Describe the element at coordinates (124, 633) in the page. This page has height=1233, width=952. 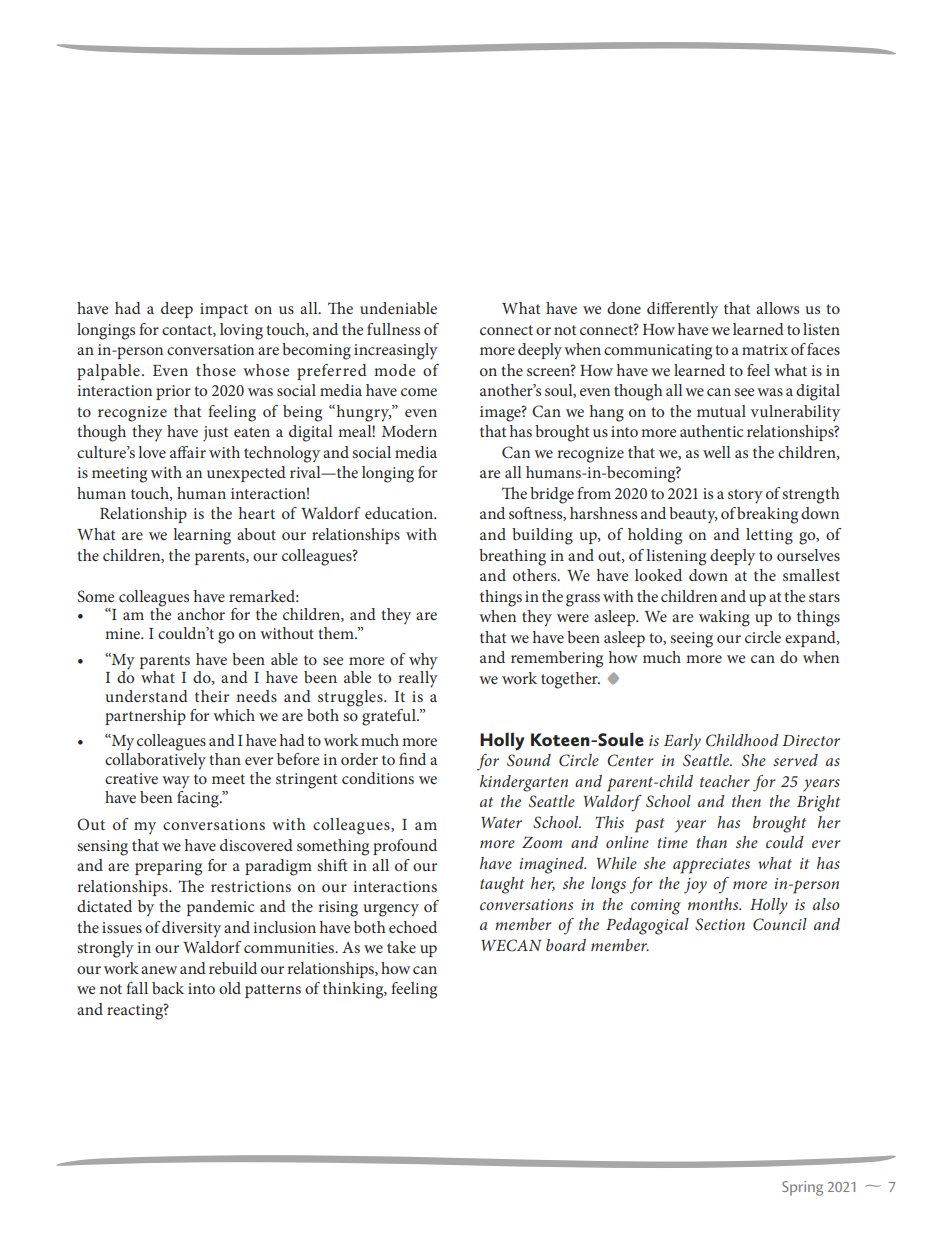
I see `mine` at that location.
